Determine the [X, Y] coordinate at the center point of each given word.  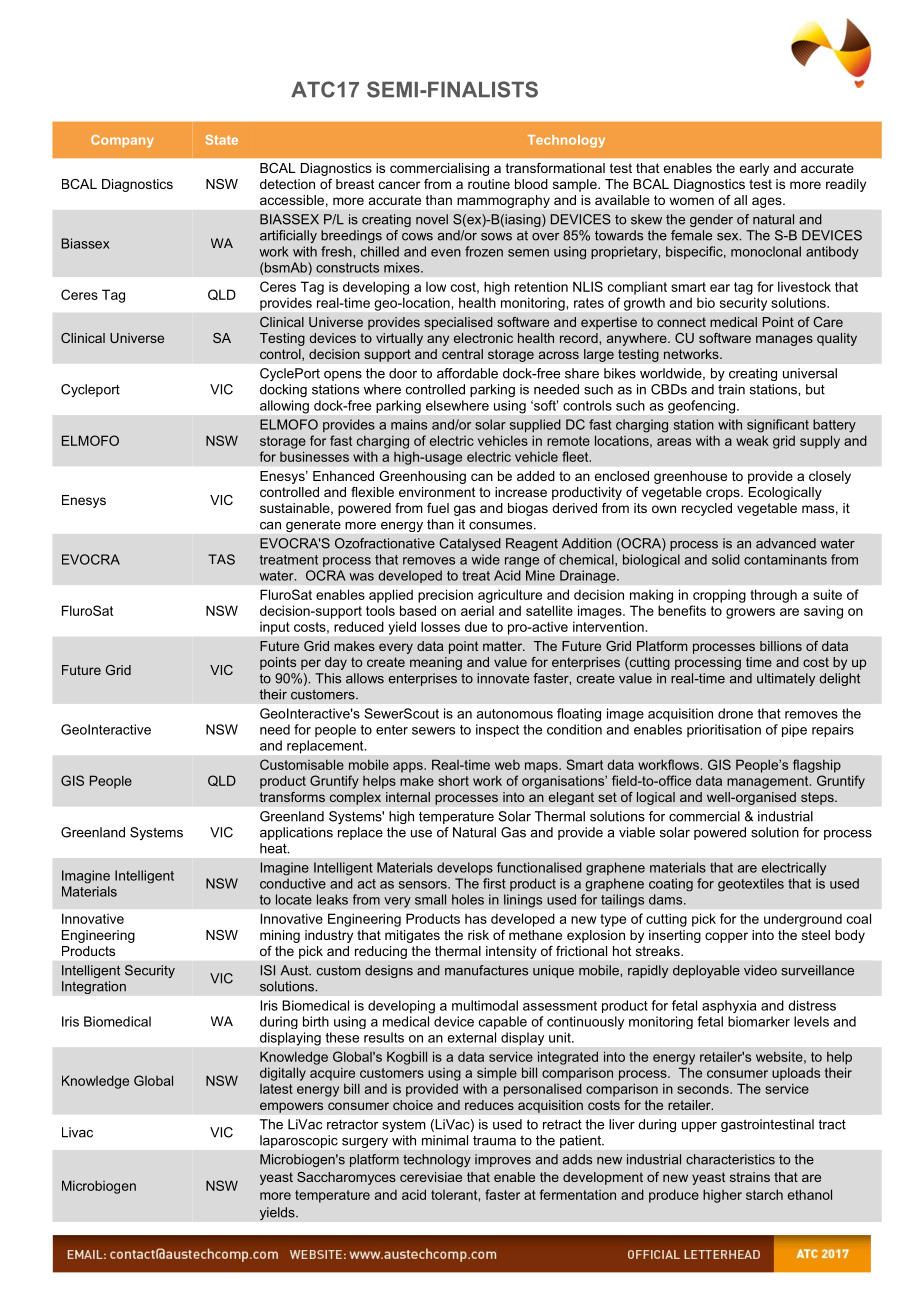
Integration [94, 987]
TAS [221, 559]
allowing [284, 407]
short [453, 780]
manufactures [486, 970]
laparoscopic [299, 1141]
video [760, 970]
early [754, 169]
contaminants [785, 559]
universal [810, 373]
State [222, 140]
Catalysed [470, 544]
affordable [467, 373]
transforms [292, 797]
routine [489, 184]
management [769, 782]
